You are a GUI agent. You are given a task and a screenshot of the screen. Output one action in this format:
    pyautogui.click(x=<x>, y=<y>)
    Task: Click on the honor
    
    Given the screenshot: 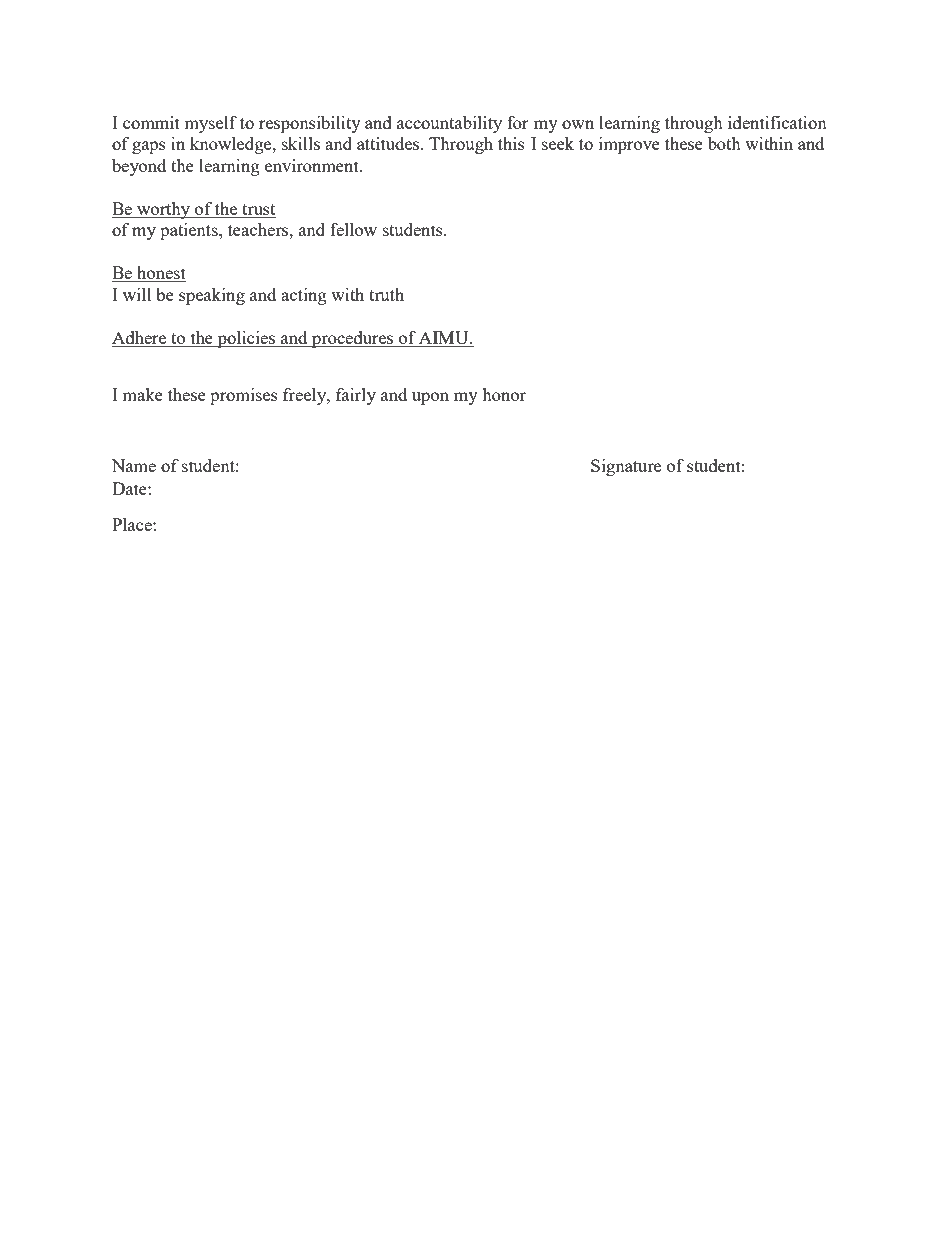 What is the action you would take?
    pyautogui.click(x=504, y=394)
